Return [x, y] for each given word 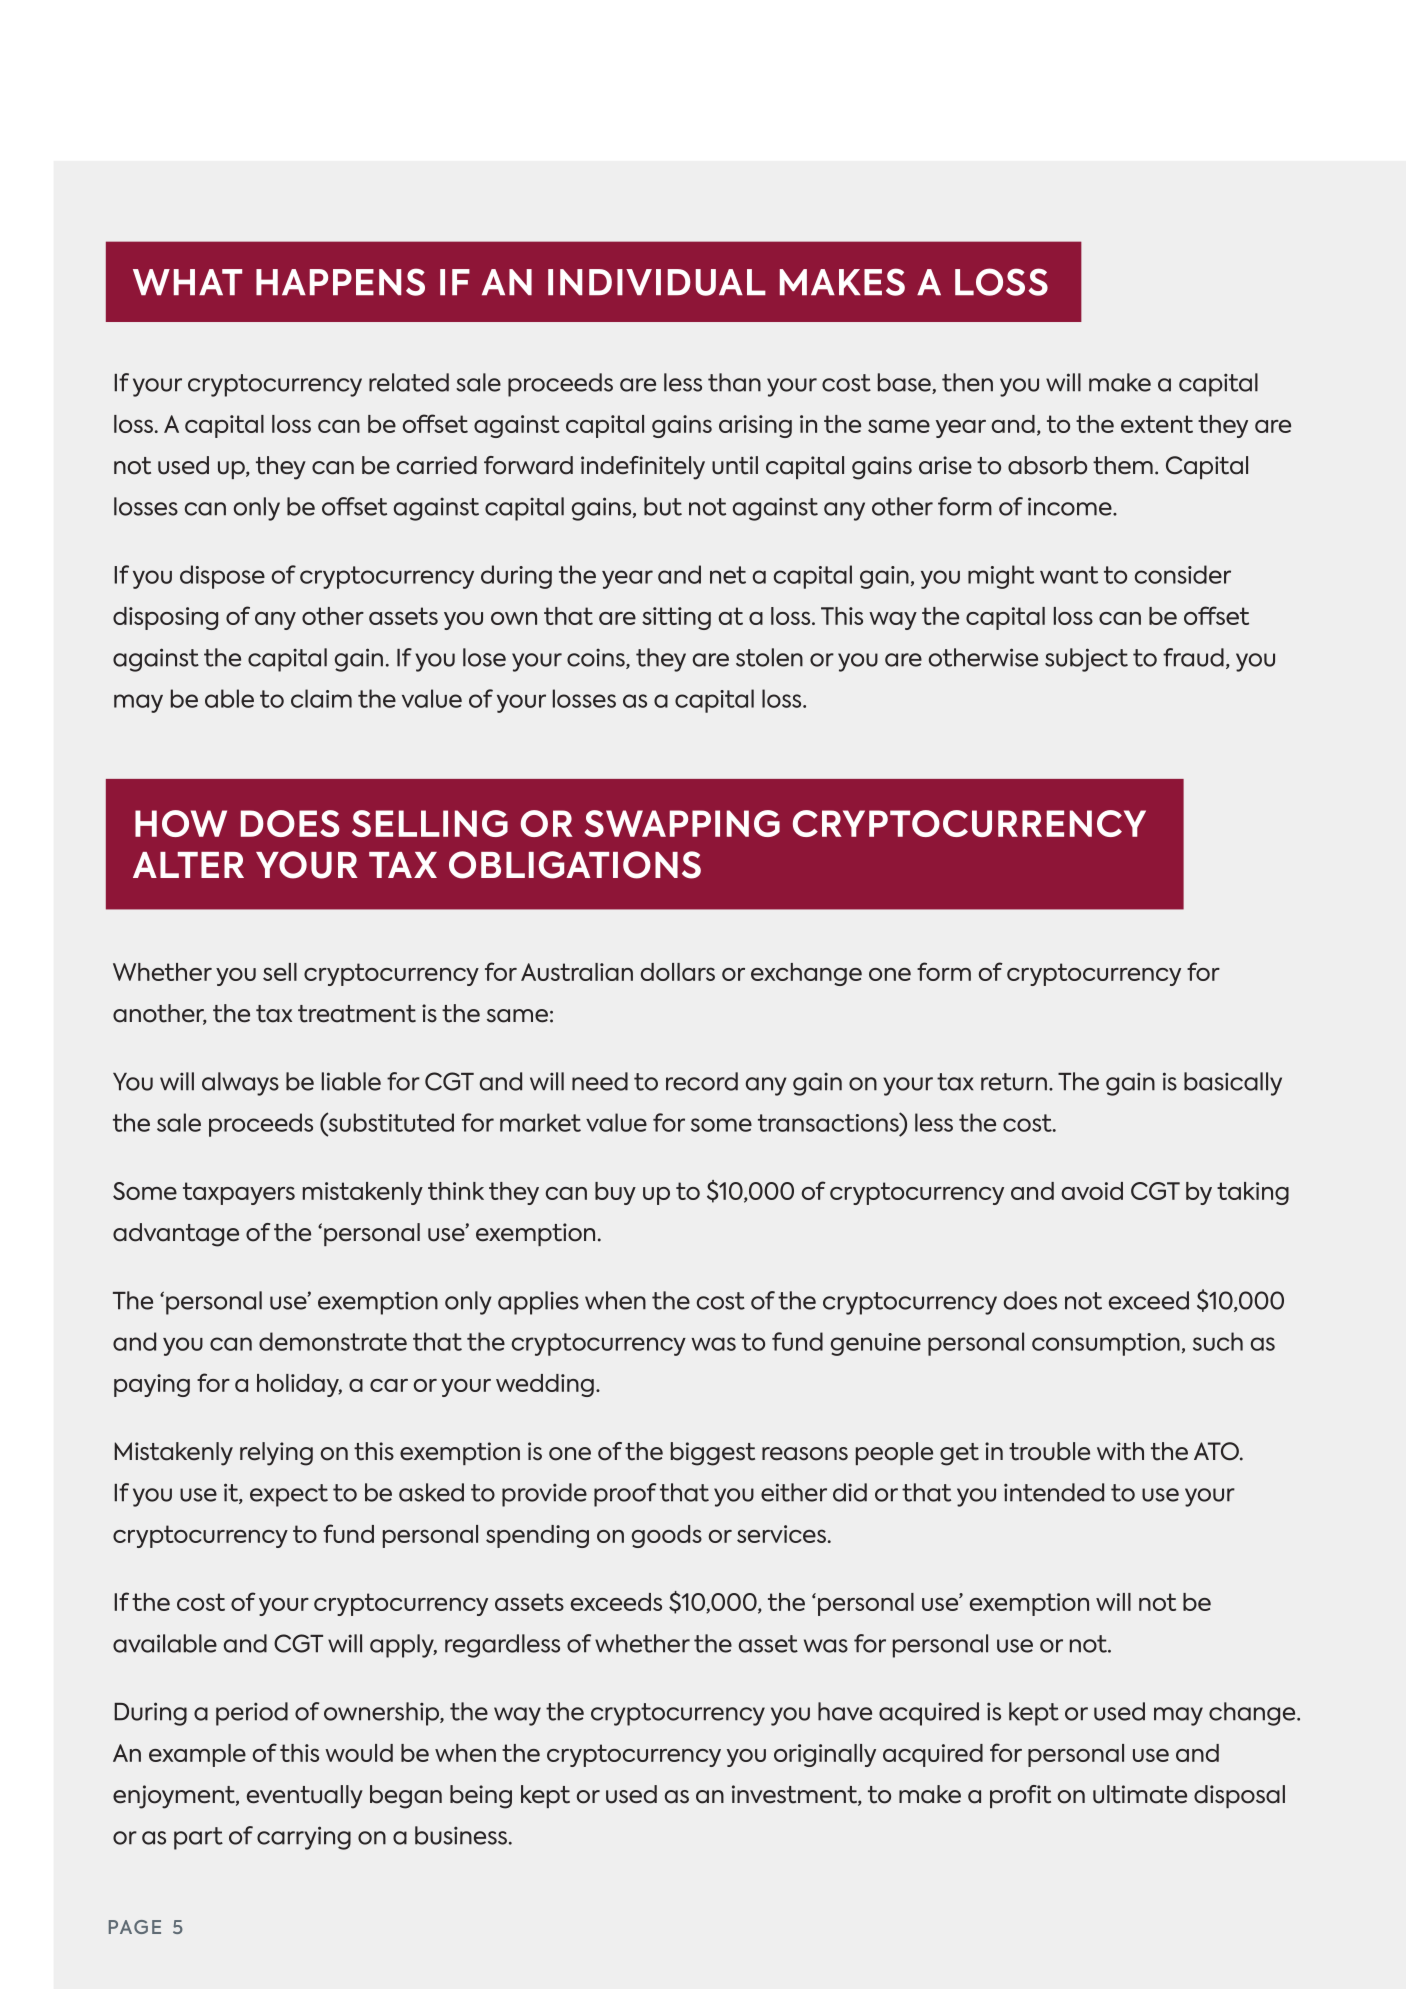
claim [321, 698]
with [1120, 1451]
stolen [769, 657]
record [702, 1081]
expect [289, 1495]
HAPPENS [340, 282]
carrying [304, 1838]
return [1014, 1082]
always [240, 1084]
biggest [713, 1454]
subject [1086, 660]
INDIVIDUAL [657, 282]
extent [1157, 424]
